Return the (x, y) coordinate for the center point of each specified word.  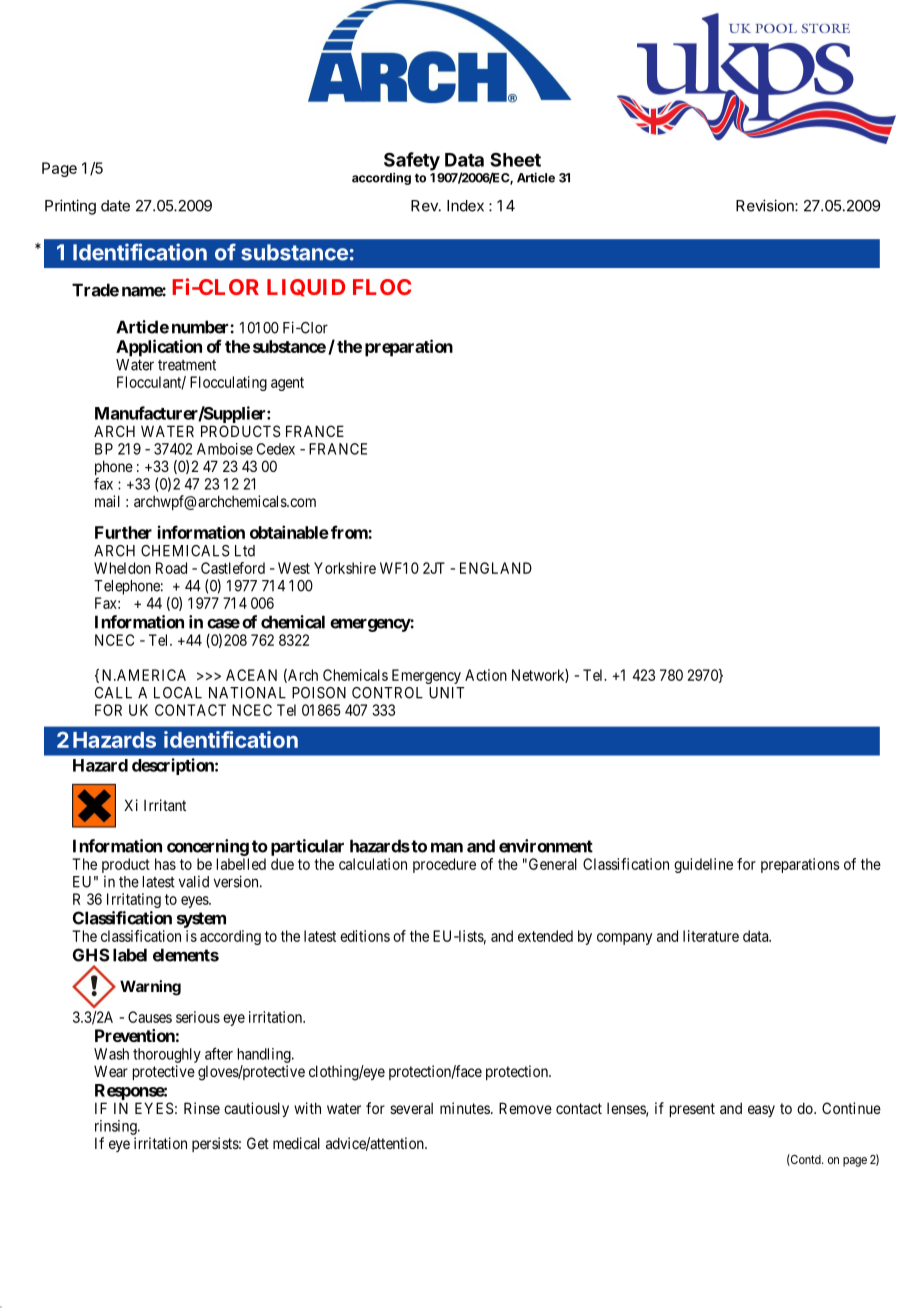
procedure (444, 865)
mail (107, 501)
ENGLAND (496, 568)
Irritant (165, 805)
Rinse (202, 1108)
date (115, 206)
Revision (766, 205)
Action (486, 675)
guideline (703, 865)
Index (465, 206)
